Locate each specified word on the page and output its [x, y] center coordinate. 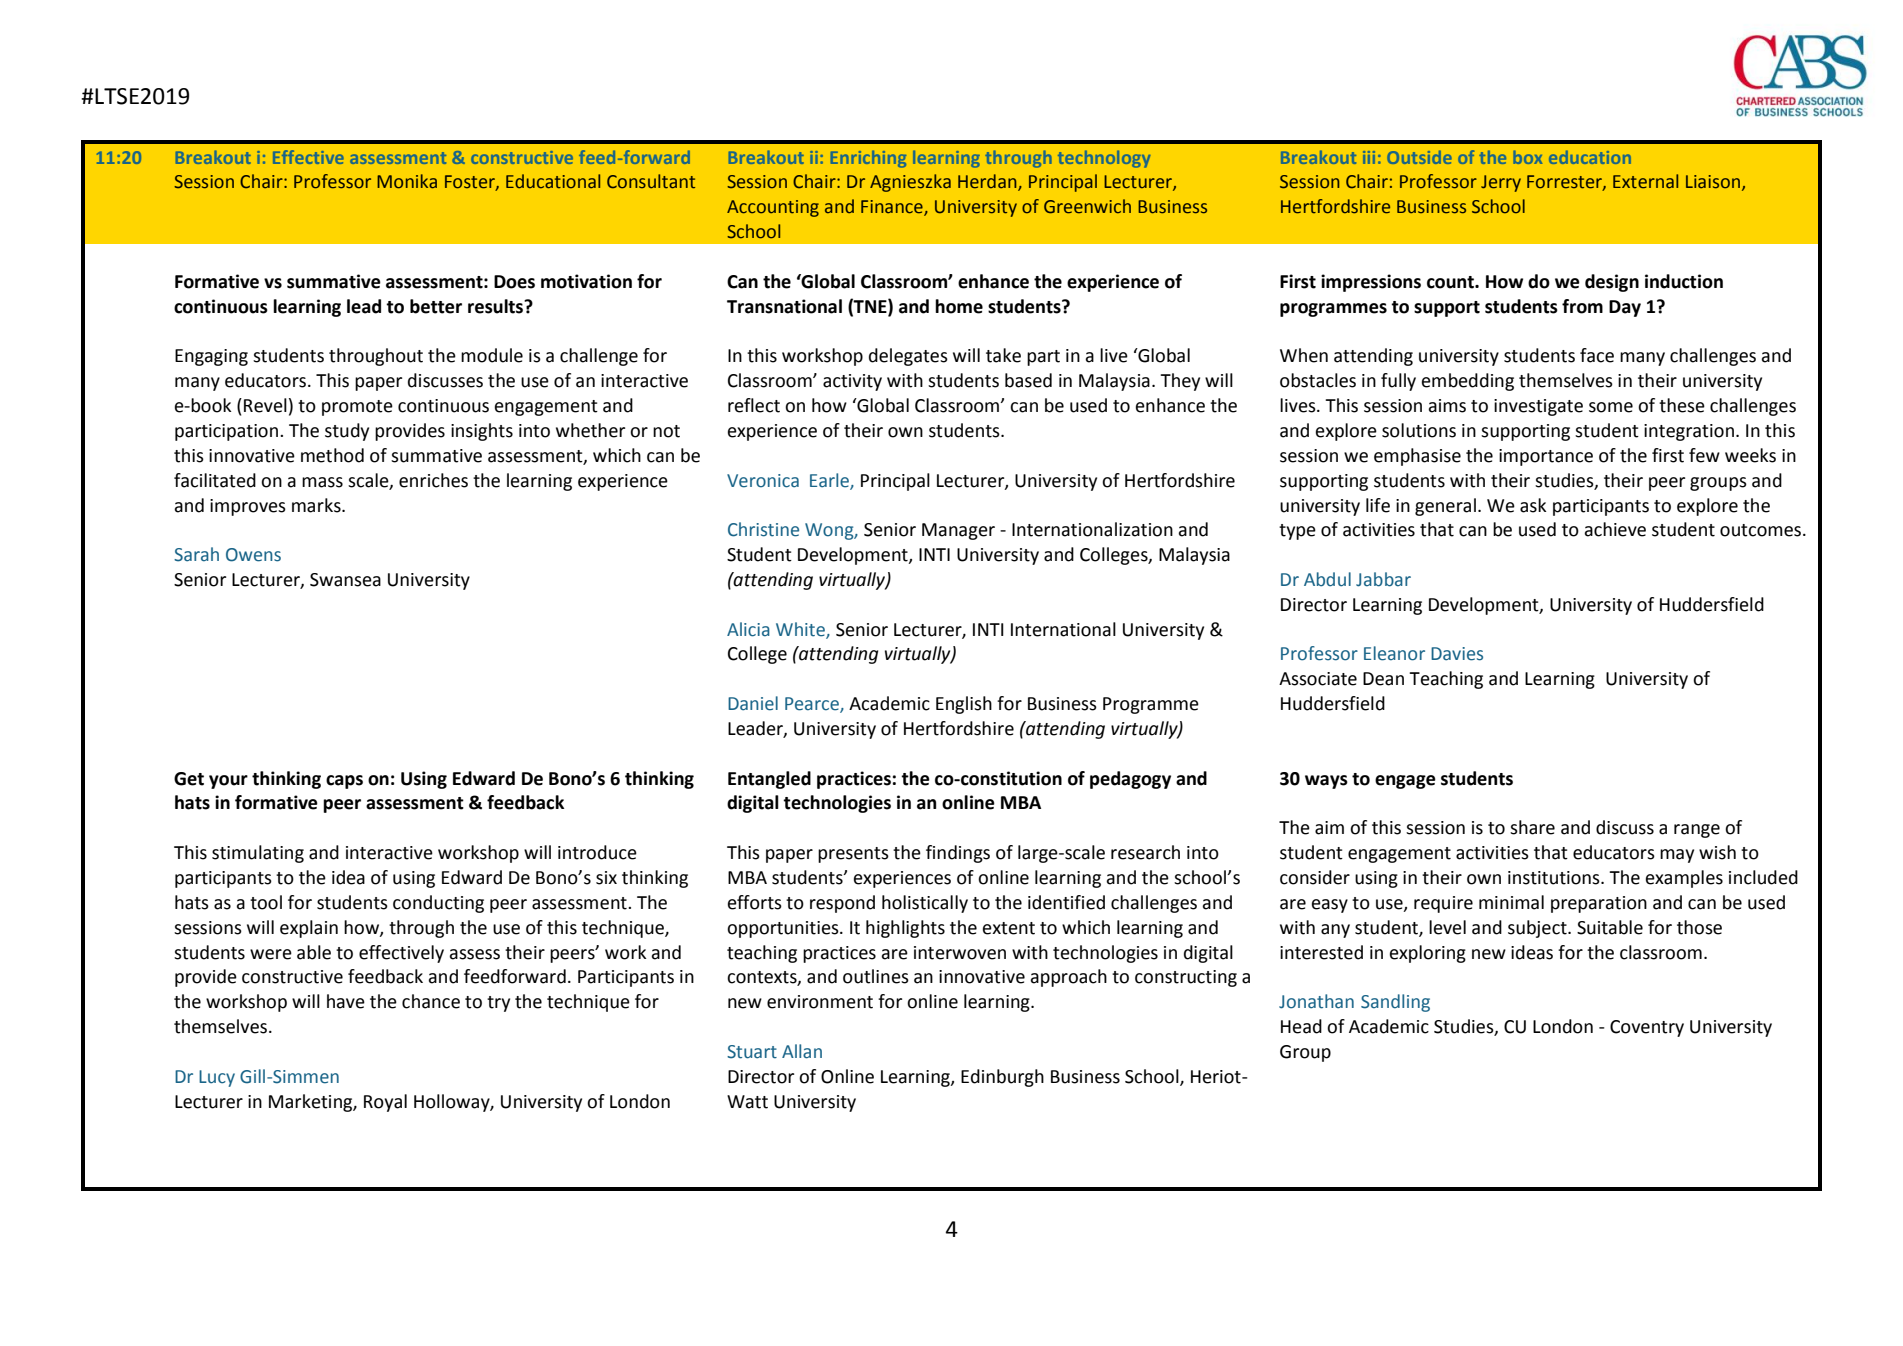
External [1645, 181]
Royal [385, 1103]
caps [344, 782]
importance [1546, 457]
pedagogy [1130, 780]
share [1532, 827]
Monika [407, 181]
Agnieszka [910, 183]
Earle [830, 481]
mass [322, 482]
